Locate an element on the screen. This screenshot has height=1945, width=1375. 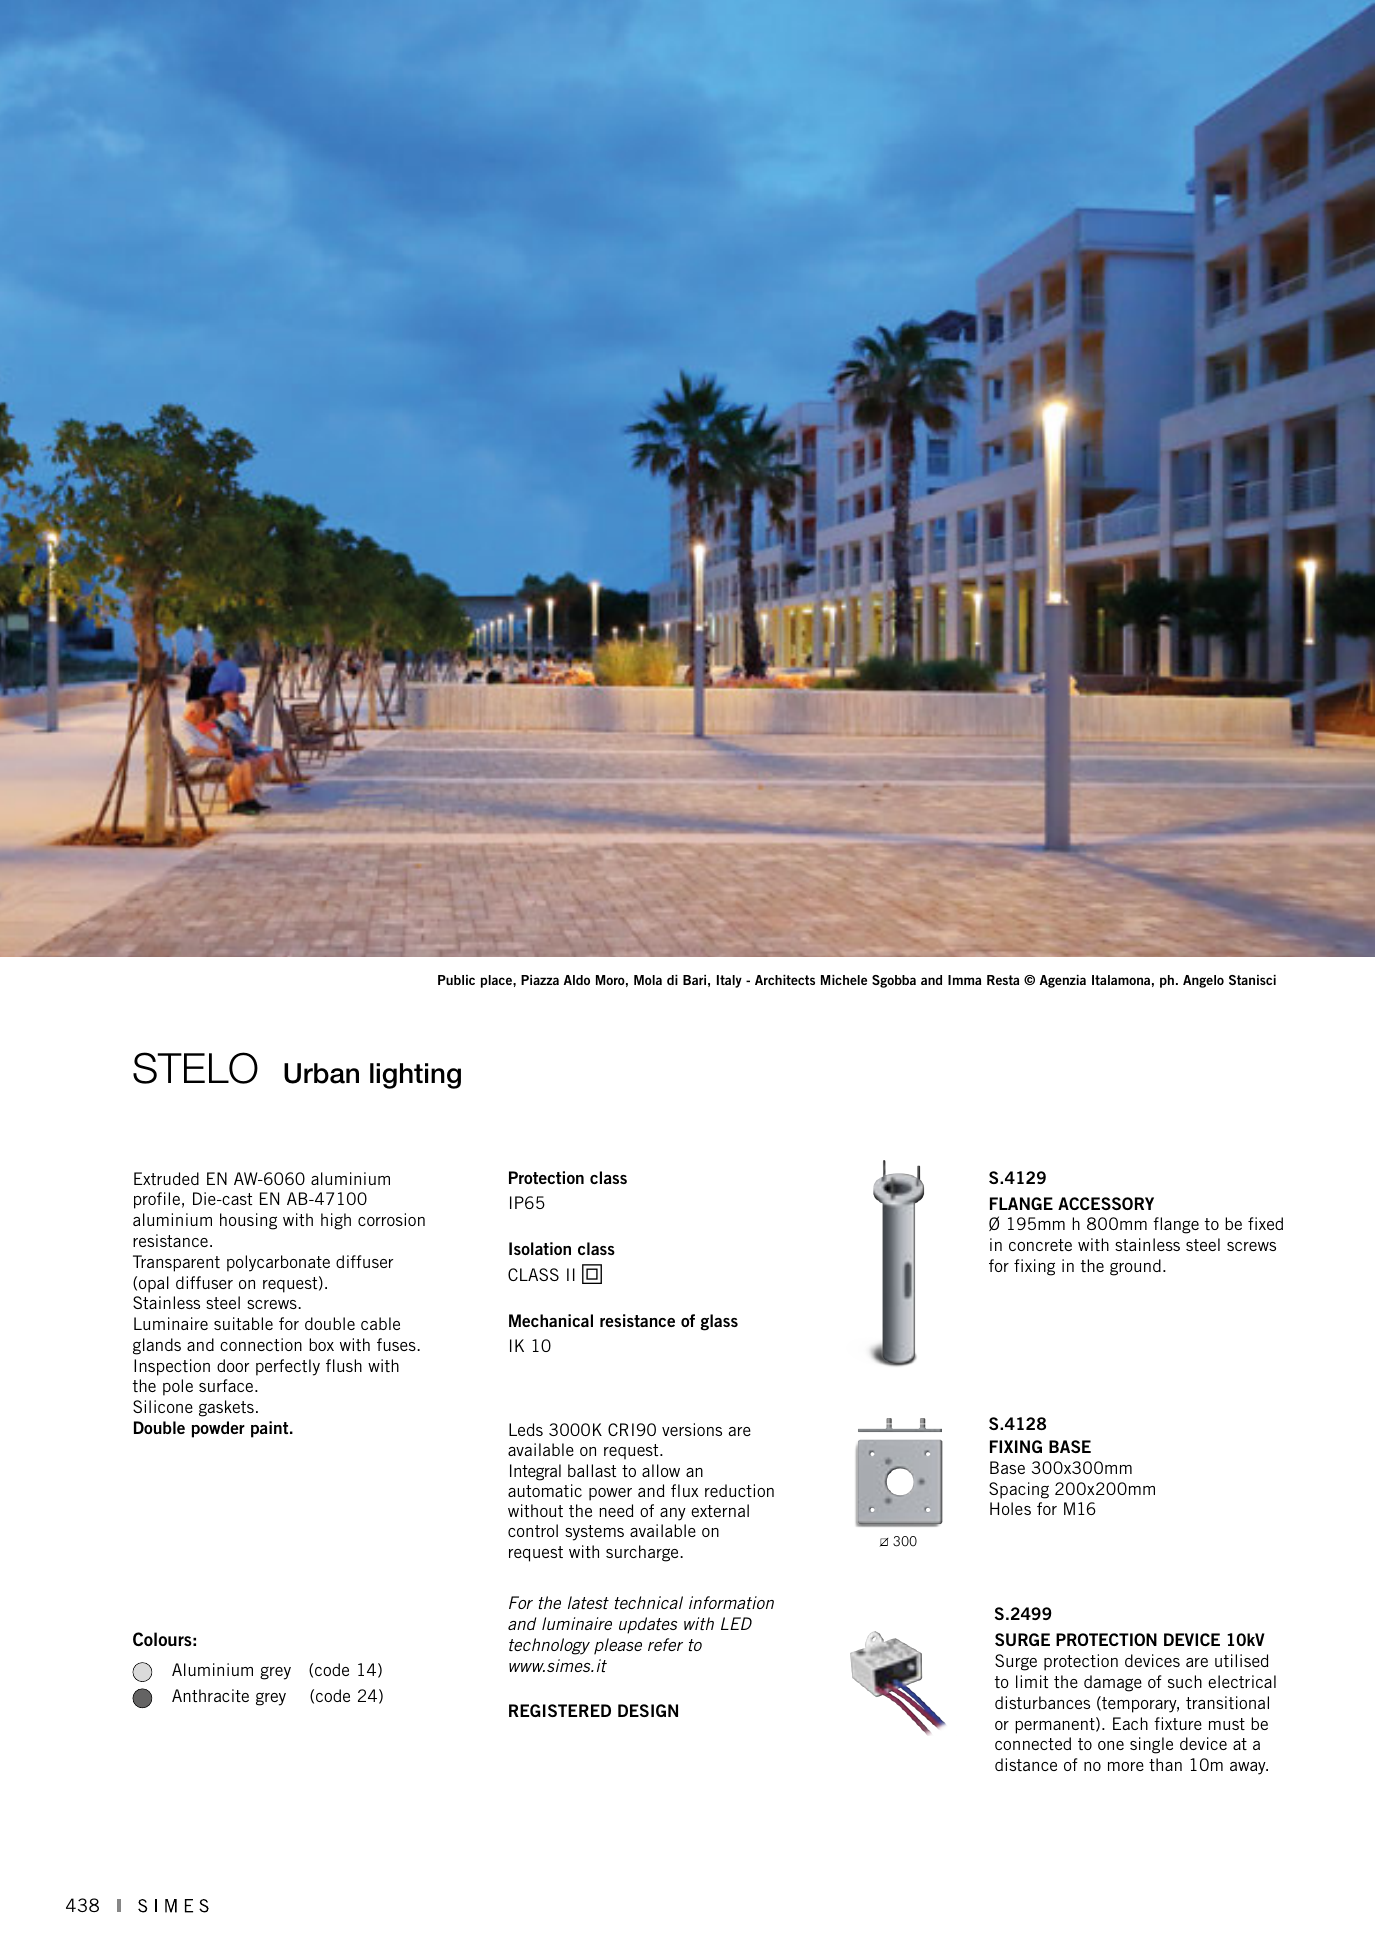
Public is located at coordinates (456, 980).
